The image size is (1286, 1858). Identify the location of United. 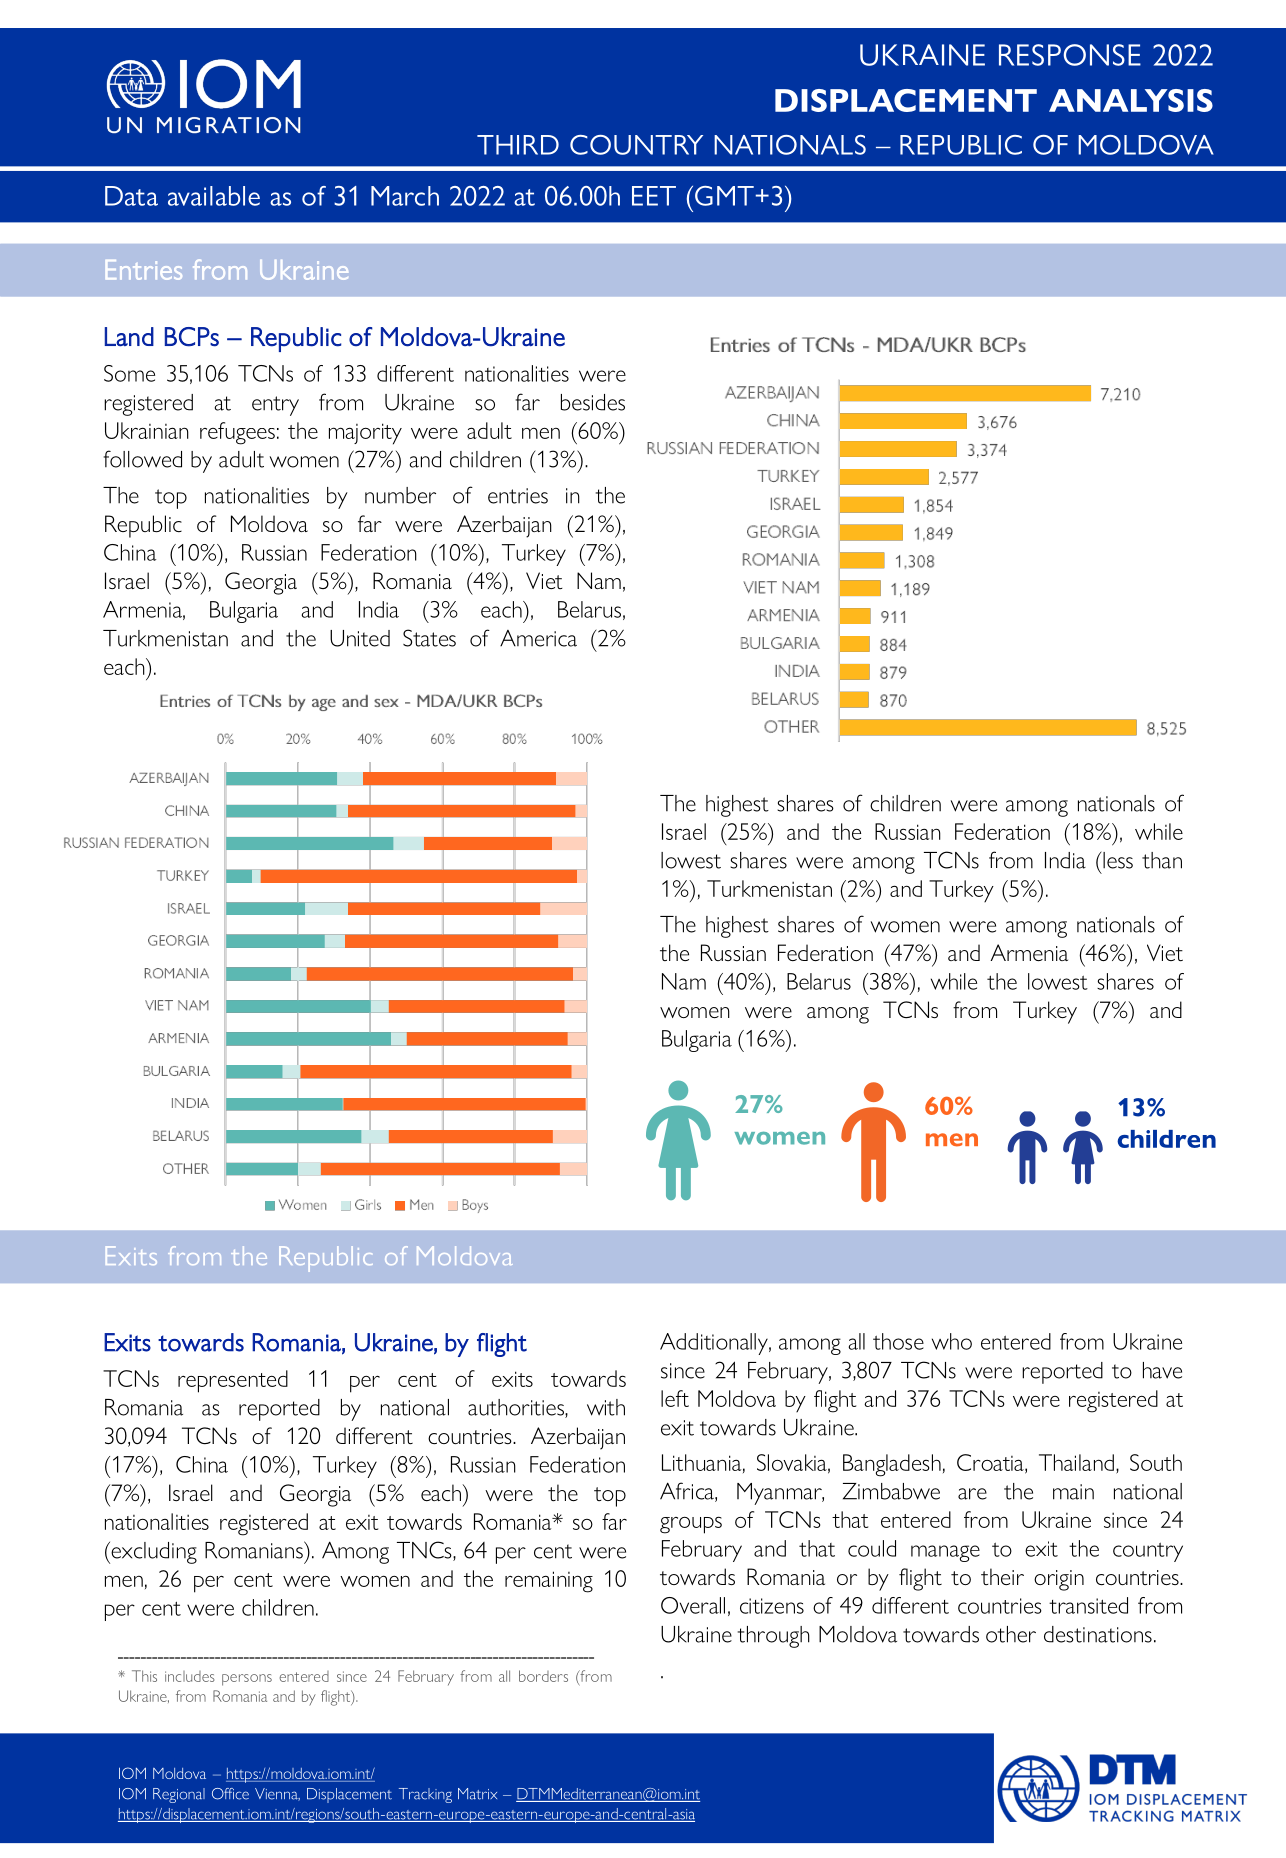
(360, 638).
